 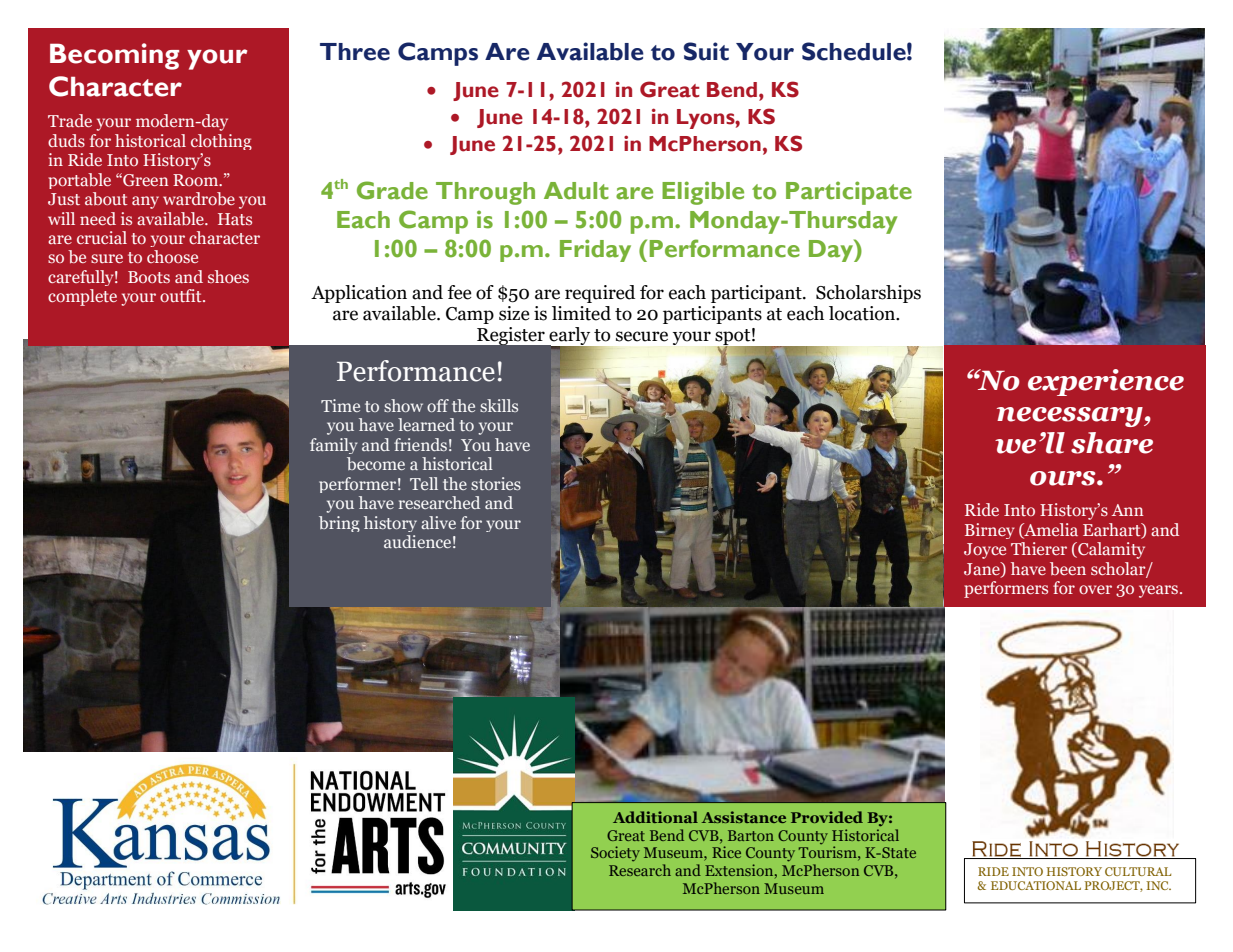 What do you see at coordinates (182, 295) in the screenshot?
I see `outfit` at bounding box center [182, 295].
